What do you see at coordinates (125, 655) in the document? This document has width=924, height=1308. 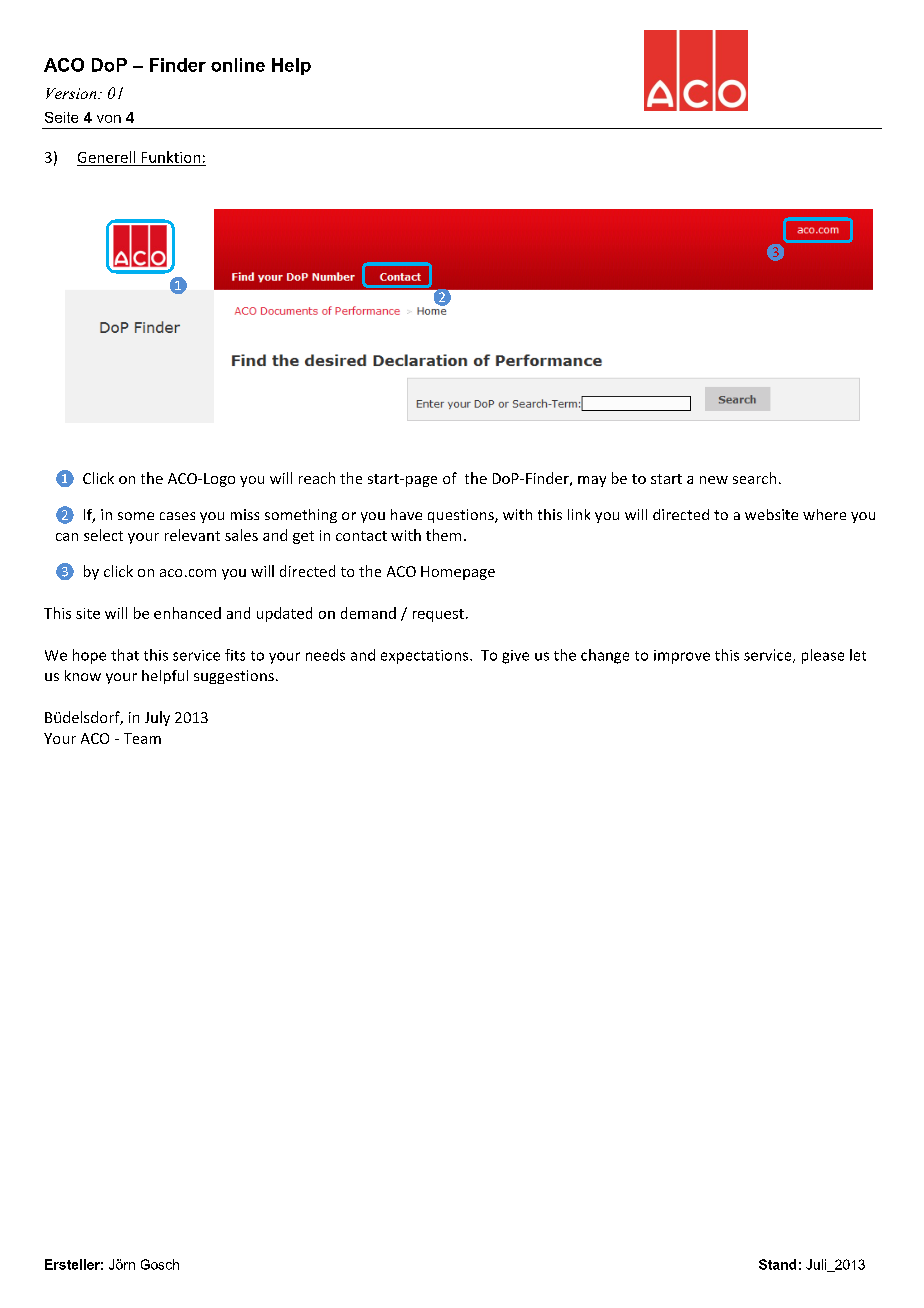 I see `that` at bounding box center [125, 655].
